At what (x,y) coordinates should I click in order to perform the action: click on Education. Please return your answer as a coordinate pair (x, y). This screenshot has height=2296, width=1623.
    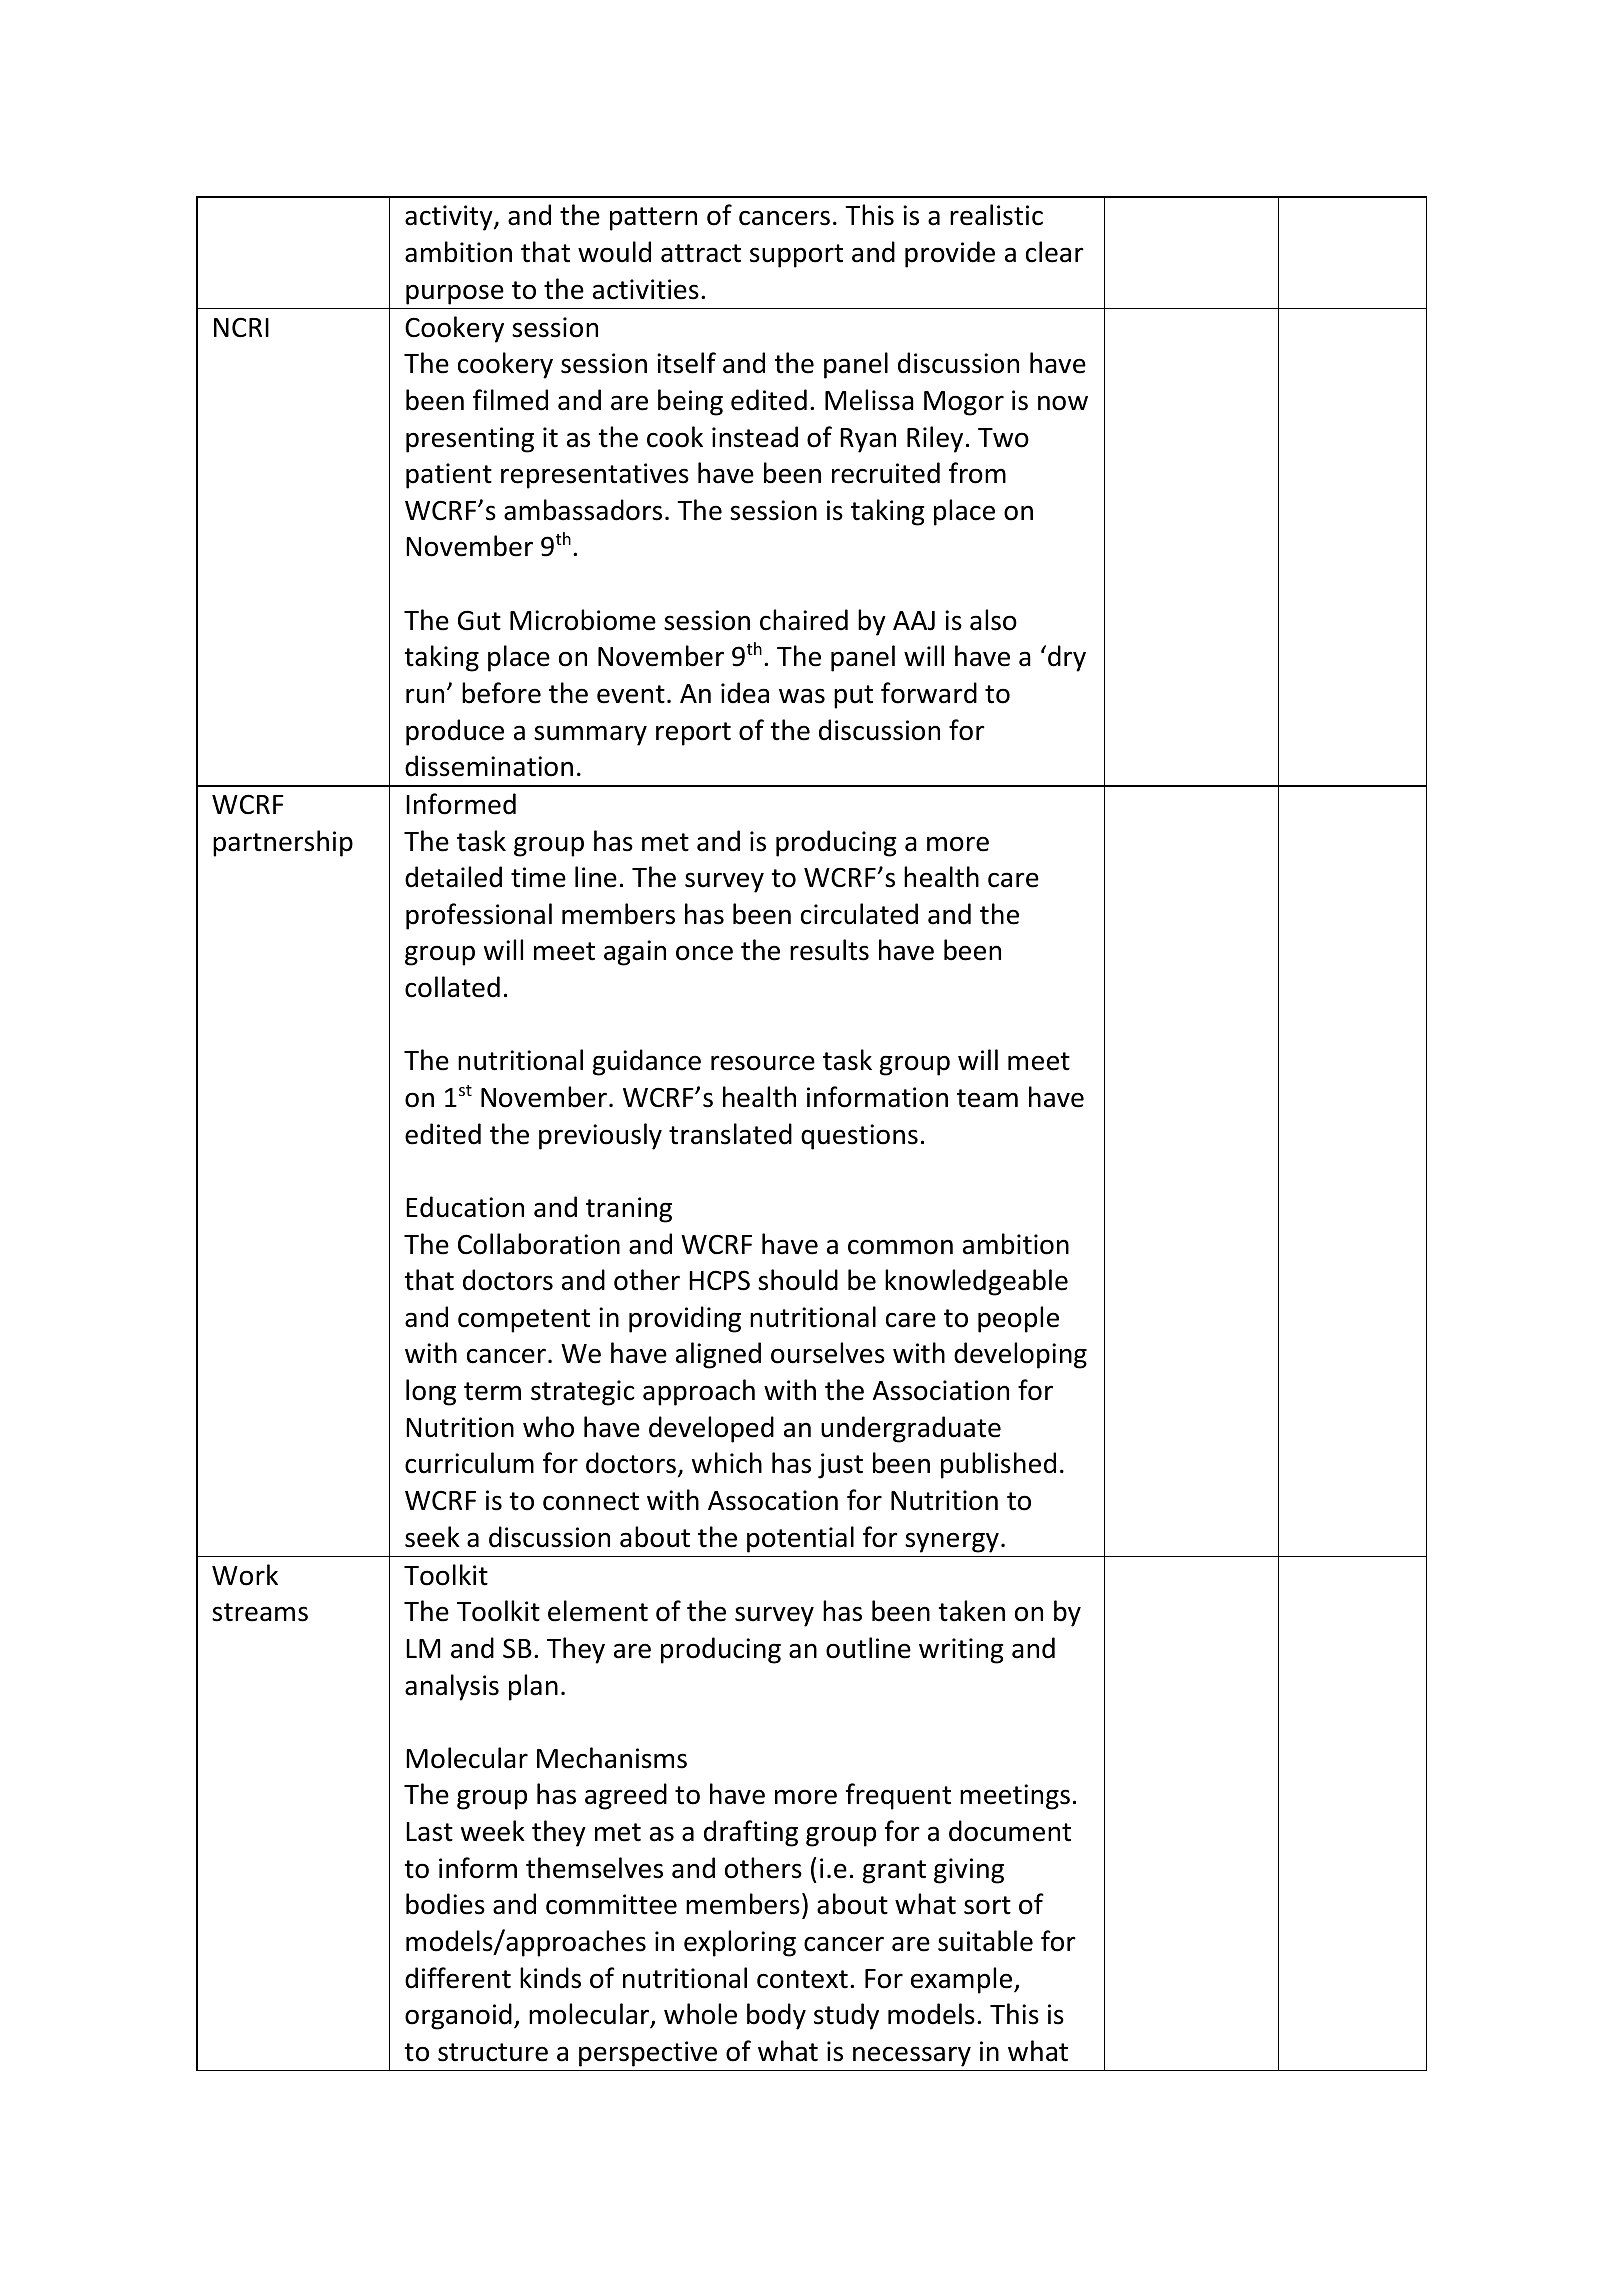
    Looking at the image, I should click on (465, 1207).
